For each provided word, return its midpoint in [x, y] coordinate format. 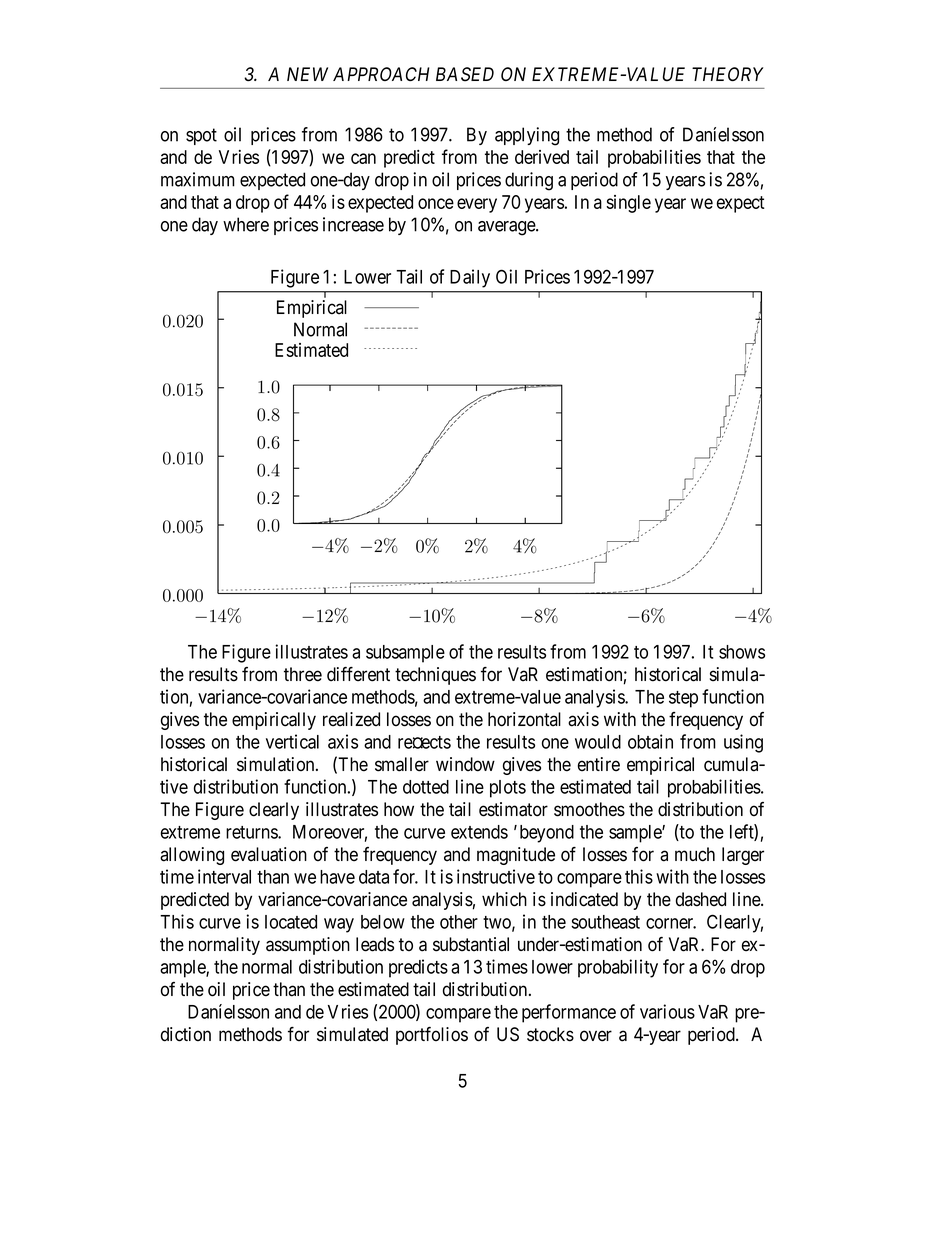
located [291, 922]
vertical [292, 741]
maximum [198, 179]
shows [742, 652]
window [465, 764]
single [628, 204]
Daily [470, 278]
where [246, 224]
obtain [650, 741]
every [477, 205]
